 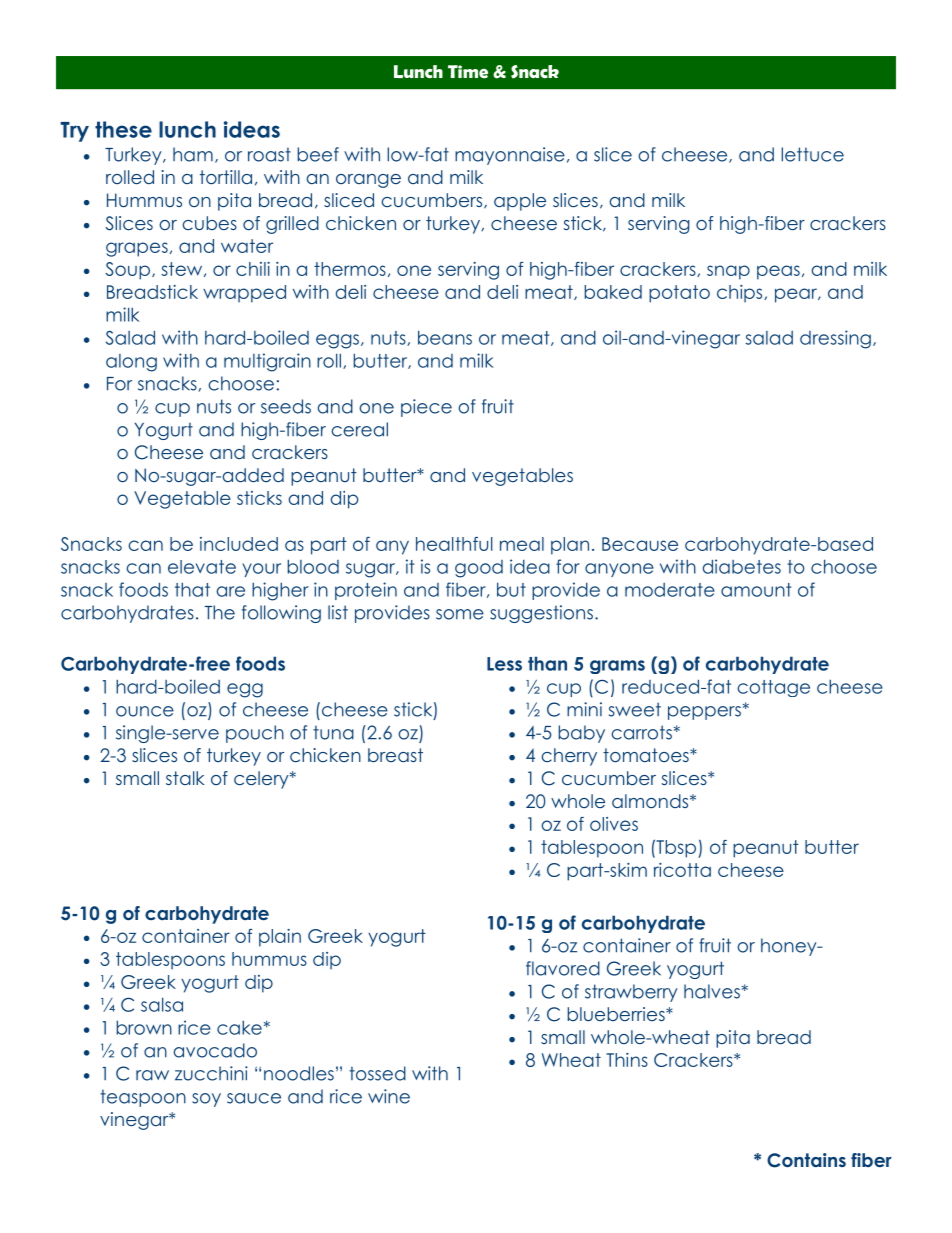 I want to click on amount, so click(x=756, y=590).
